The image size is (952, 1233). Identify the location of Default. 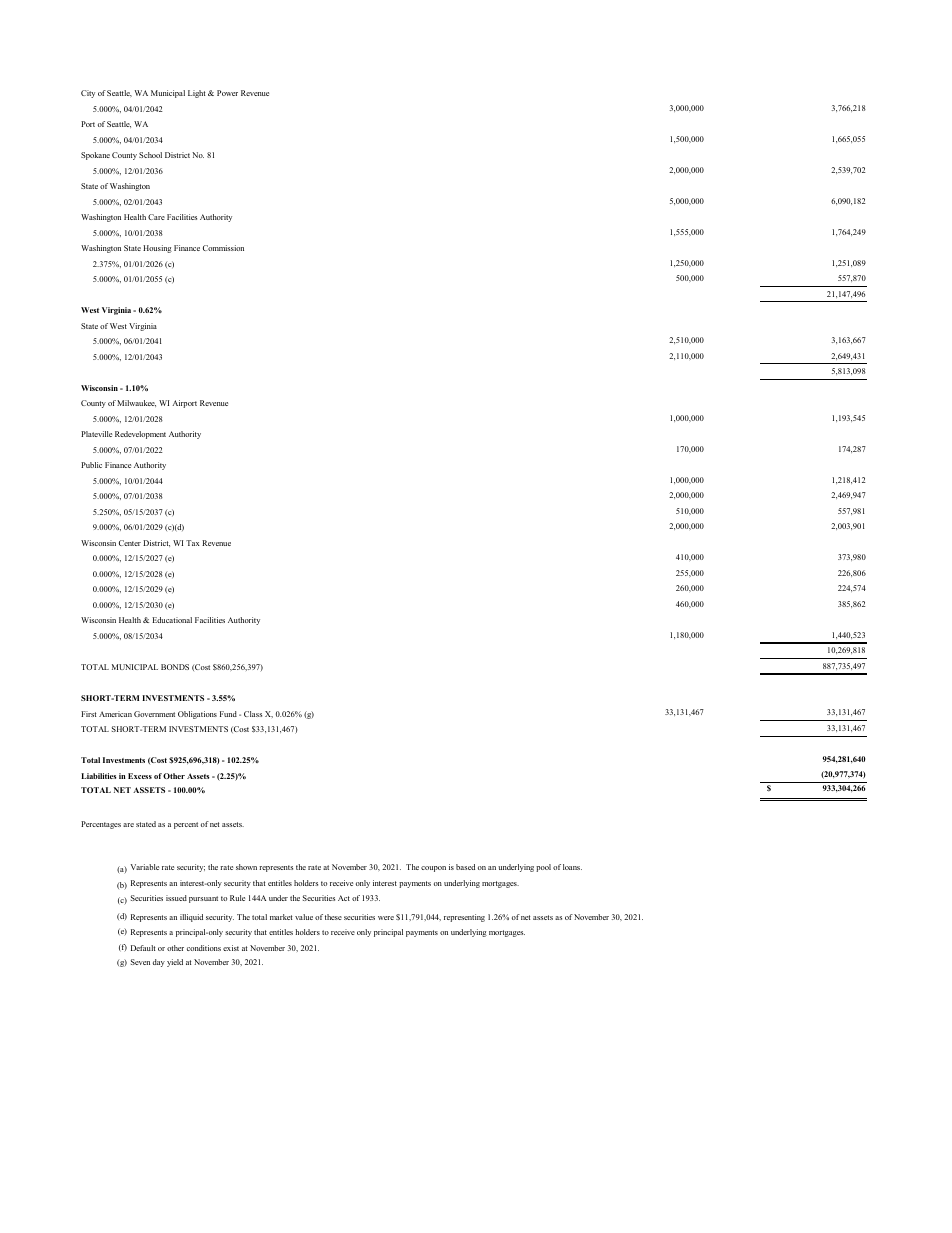
(143, 948).
